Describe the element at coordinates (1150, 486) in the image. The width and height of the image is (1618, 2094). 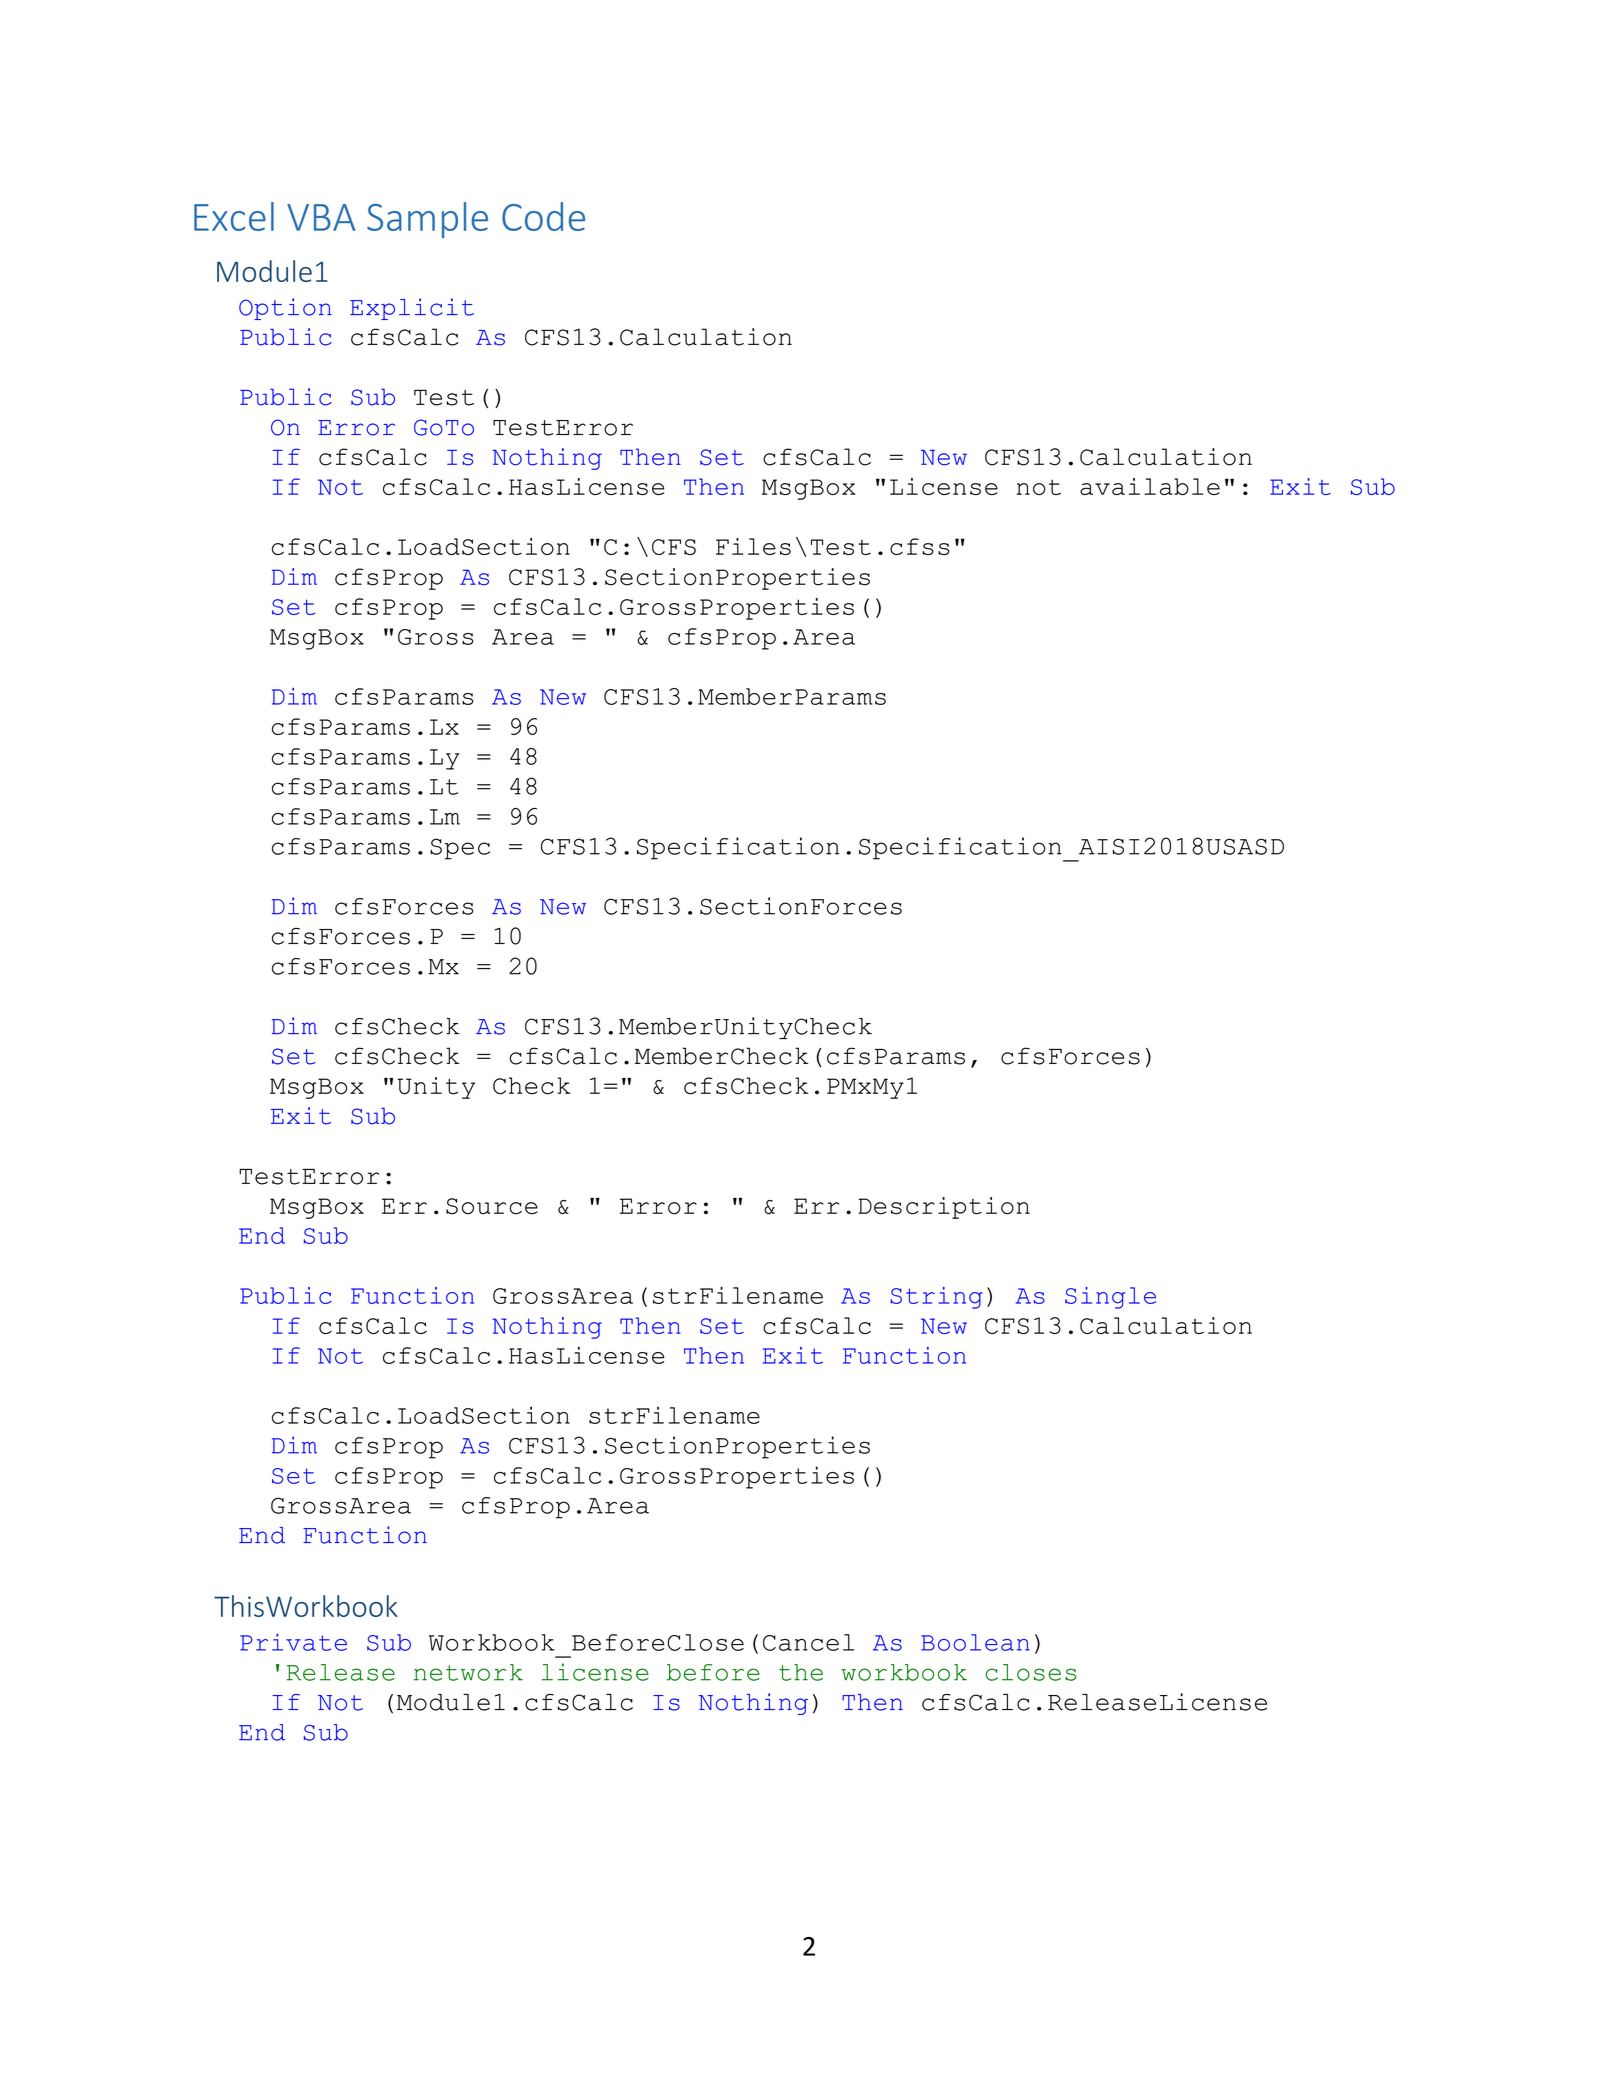
I see `available` at that location.
